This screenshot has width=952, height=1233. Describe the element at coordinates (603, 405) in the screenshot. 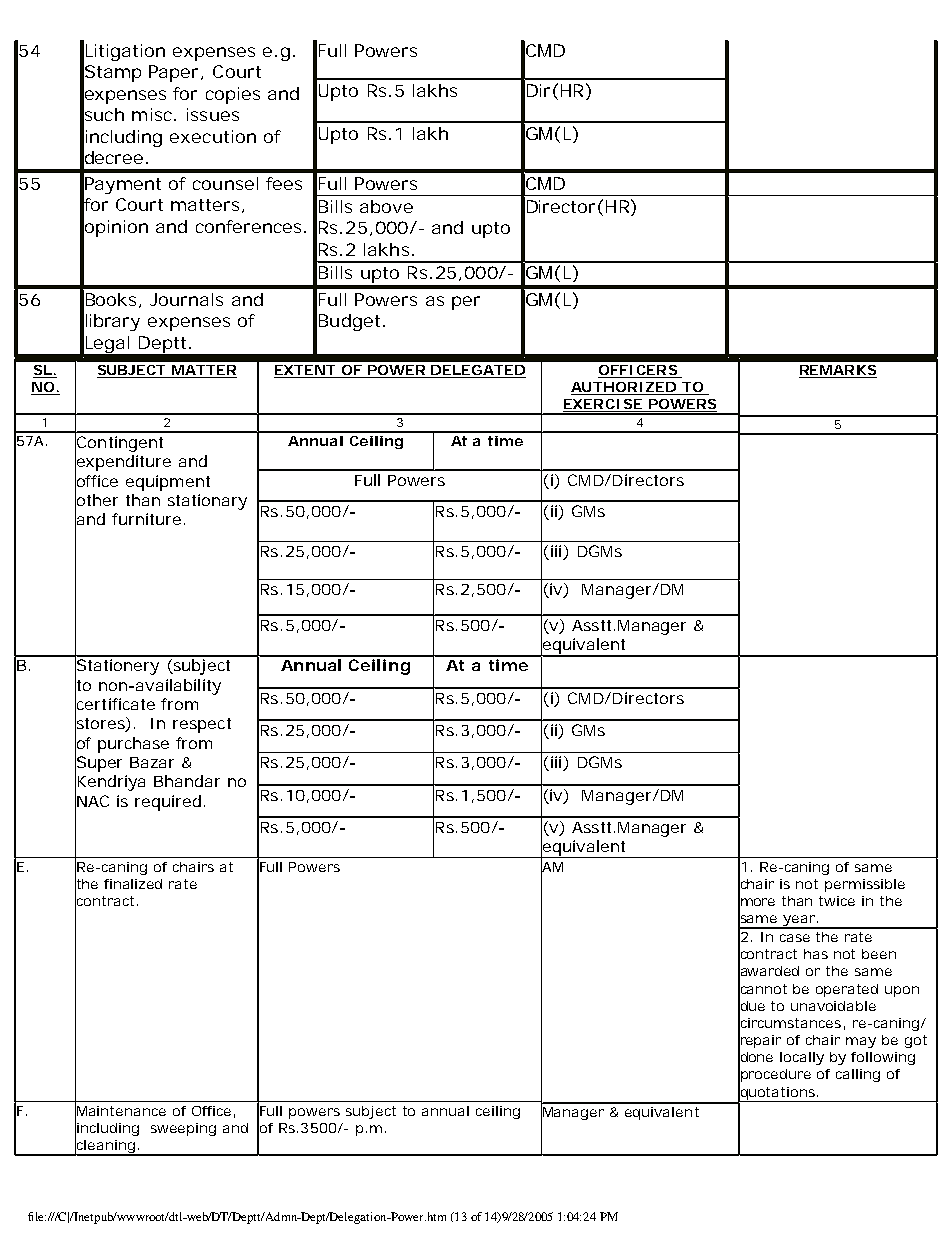

I see `EXERCISE` at that location.
